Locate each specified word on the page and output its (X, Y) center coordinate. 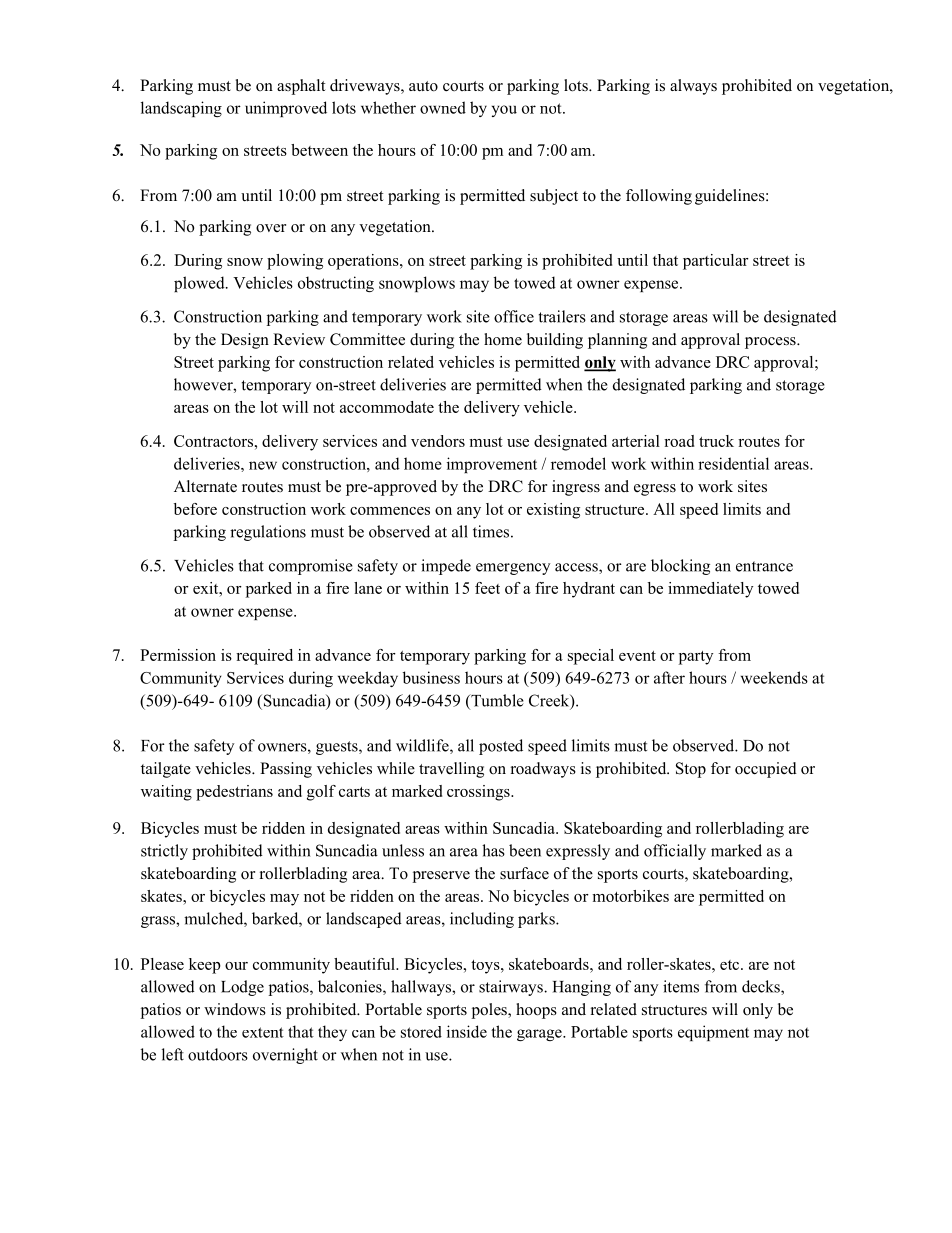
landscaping (181, 109)
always (693, 87)
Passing (286, 770)
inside (467, 1031)
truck (716, 441)
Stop (691, 770)
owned (443, 107)
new (263, 465)
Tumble (496, 701)
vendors (438, 441)
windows (235, 1009)
